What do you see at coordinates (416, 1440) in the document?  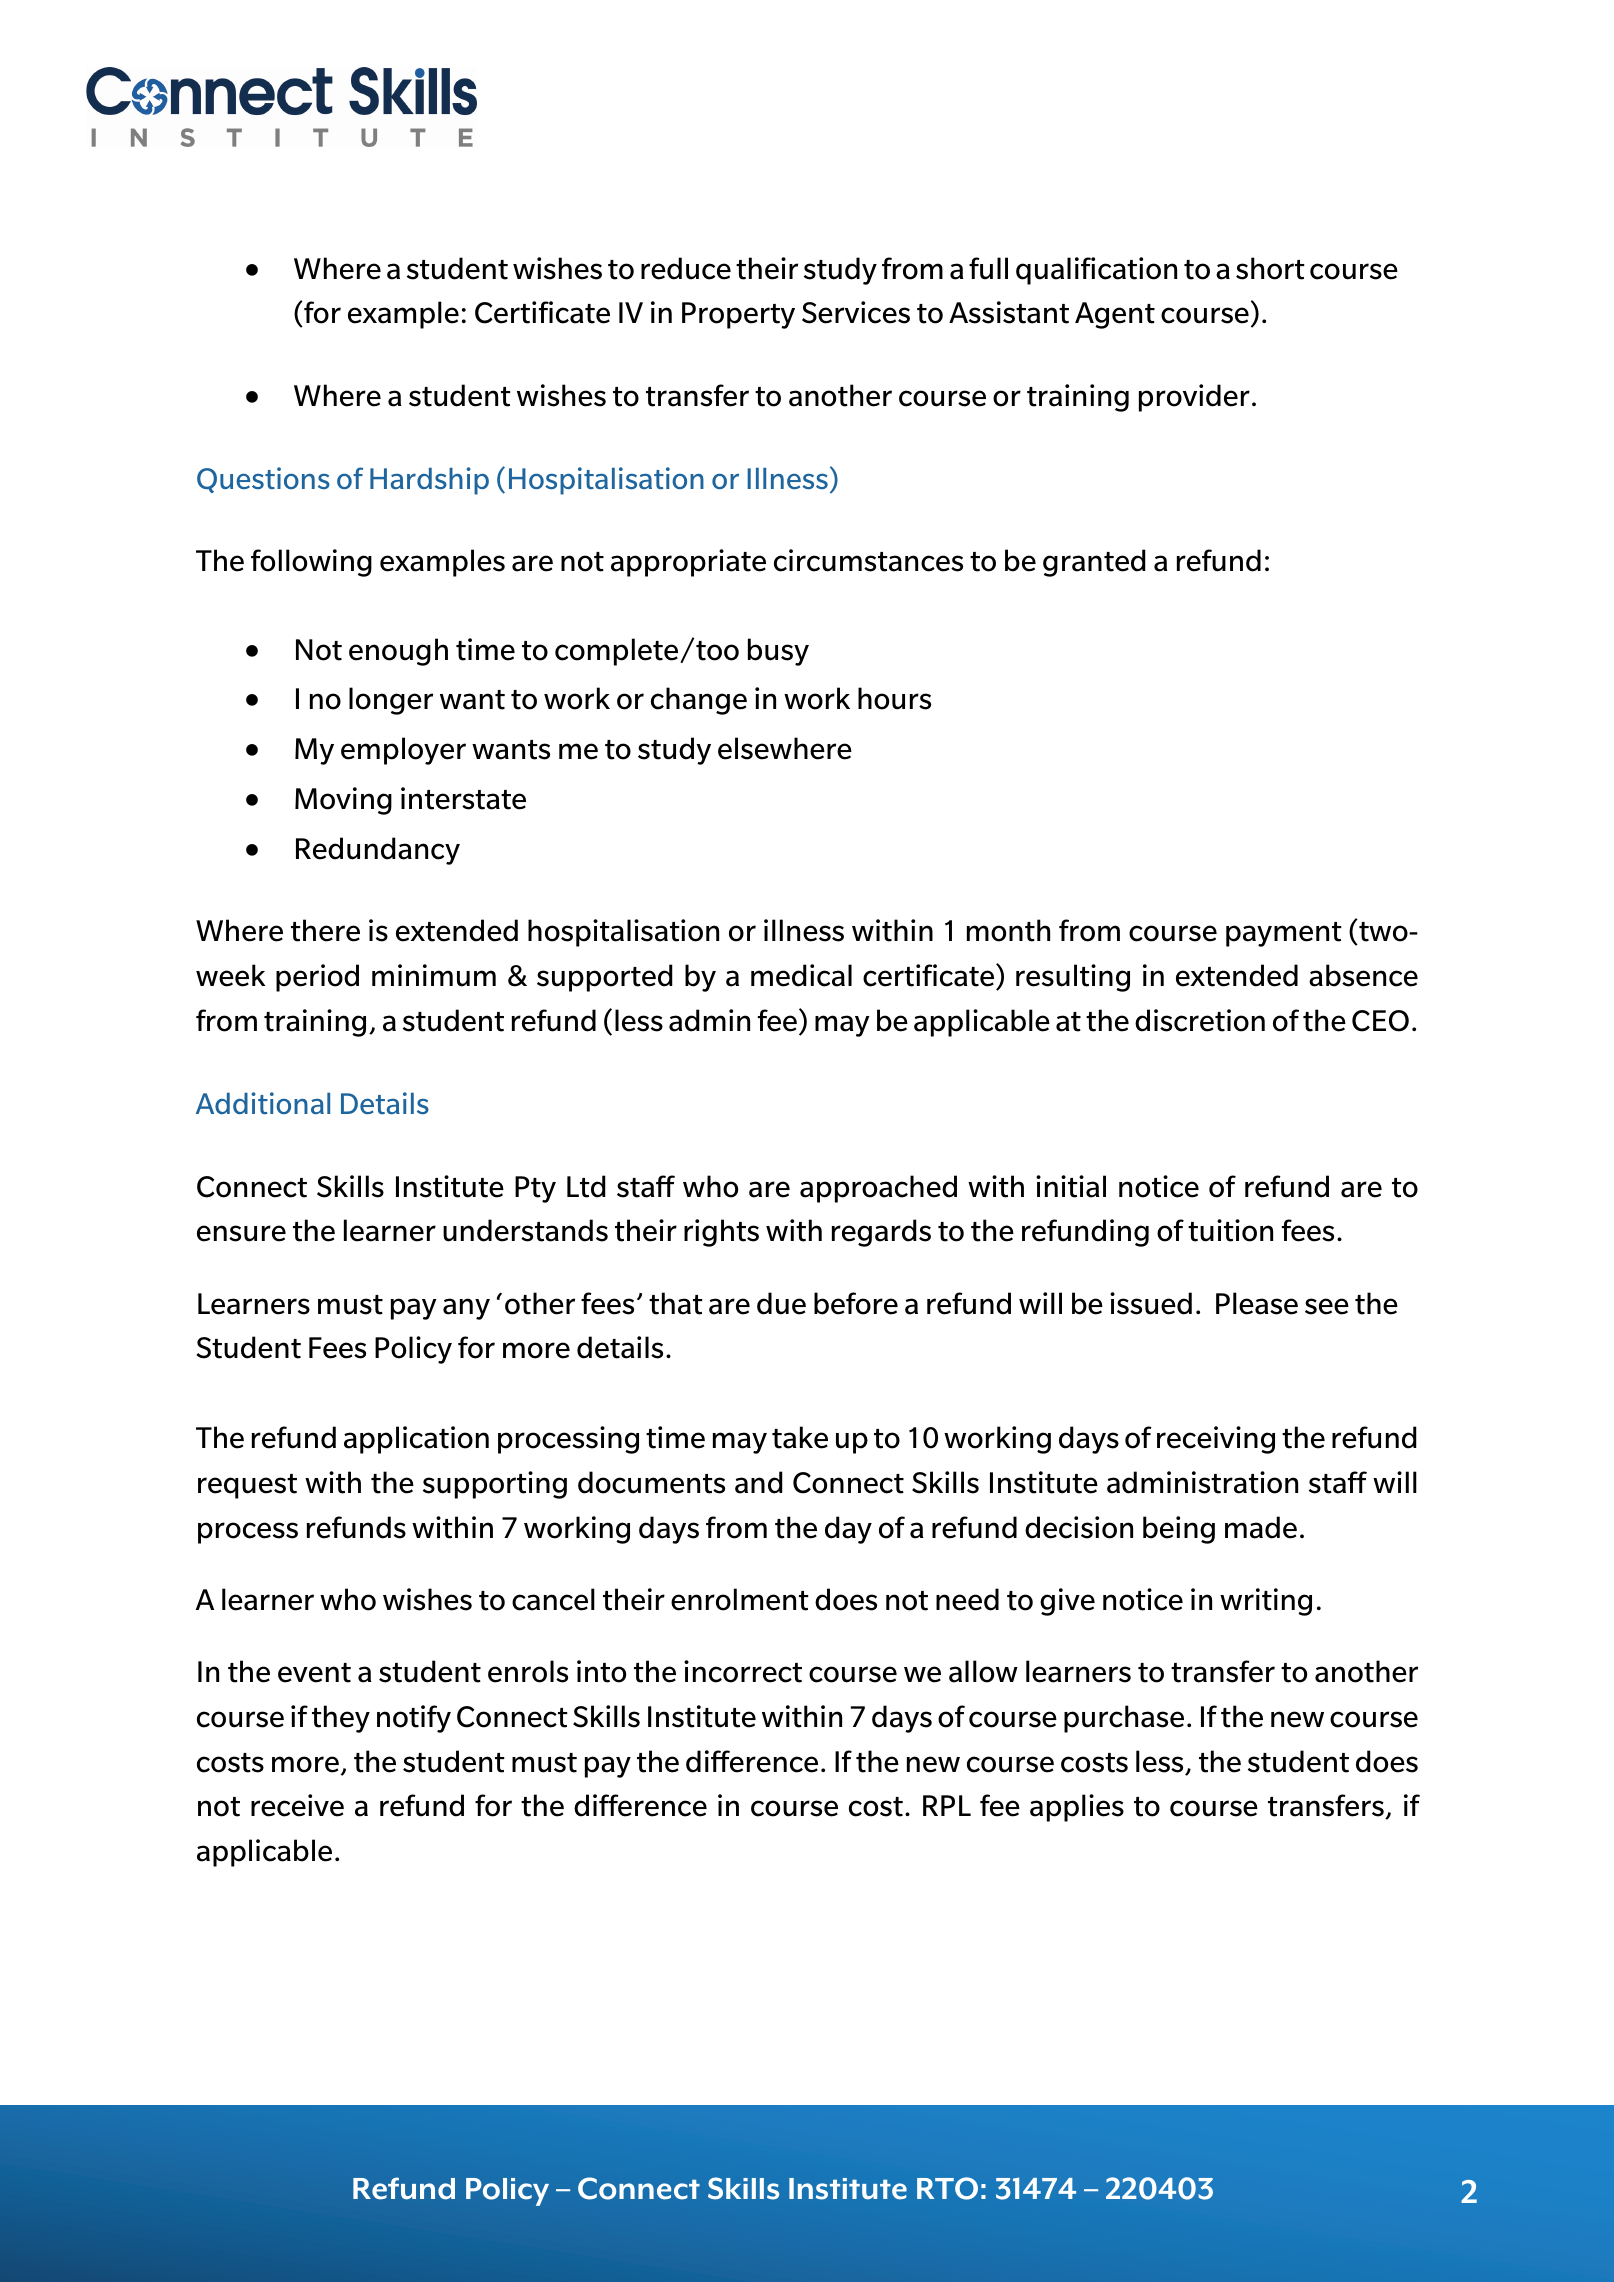 I see `application` at bounding box center [416, 1440].
